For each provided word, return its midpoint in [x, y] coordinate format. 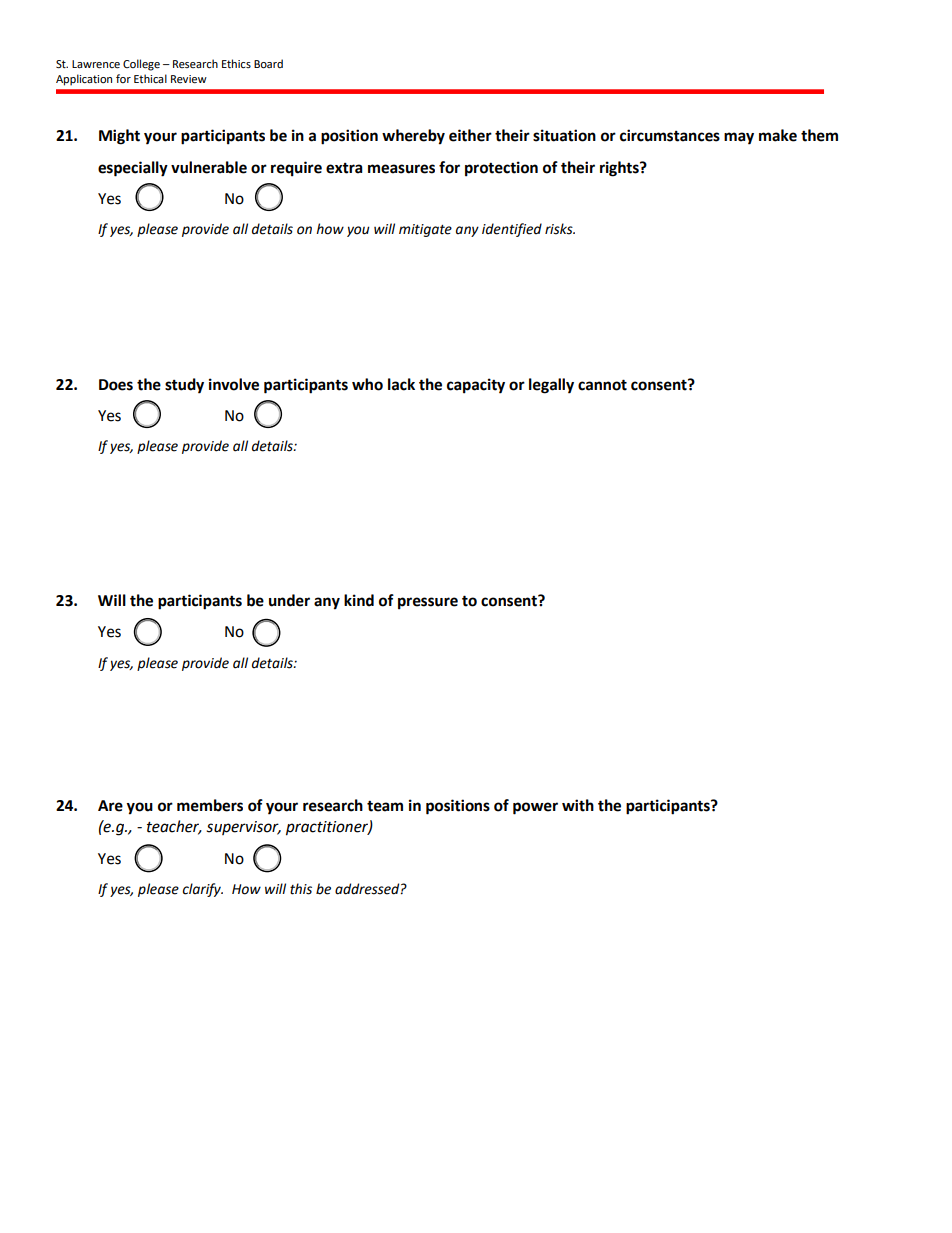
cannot [602, 385]
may [739, 138]
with [578, 805]
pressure [428, 603]
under [289, 600]
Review [189, 79]
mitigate [425, 230]
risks [560, 229]
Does [116, 385]
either [470, 135]
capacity [476, 386]
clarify [203, 890]
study [184, 386]
